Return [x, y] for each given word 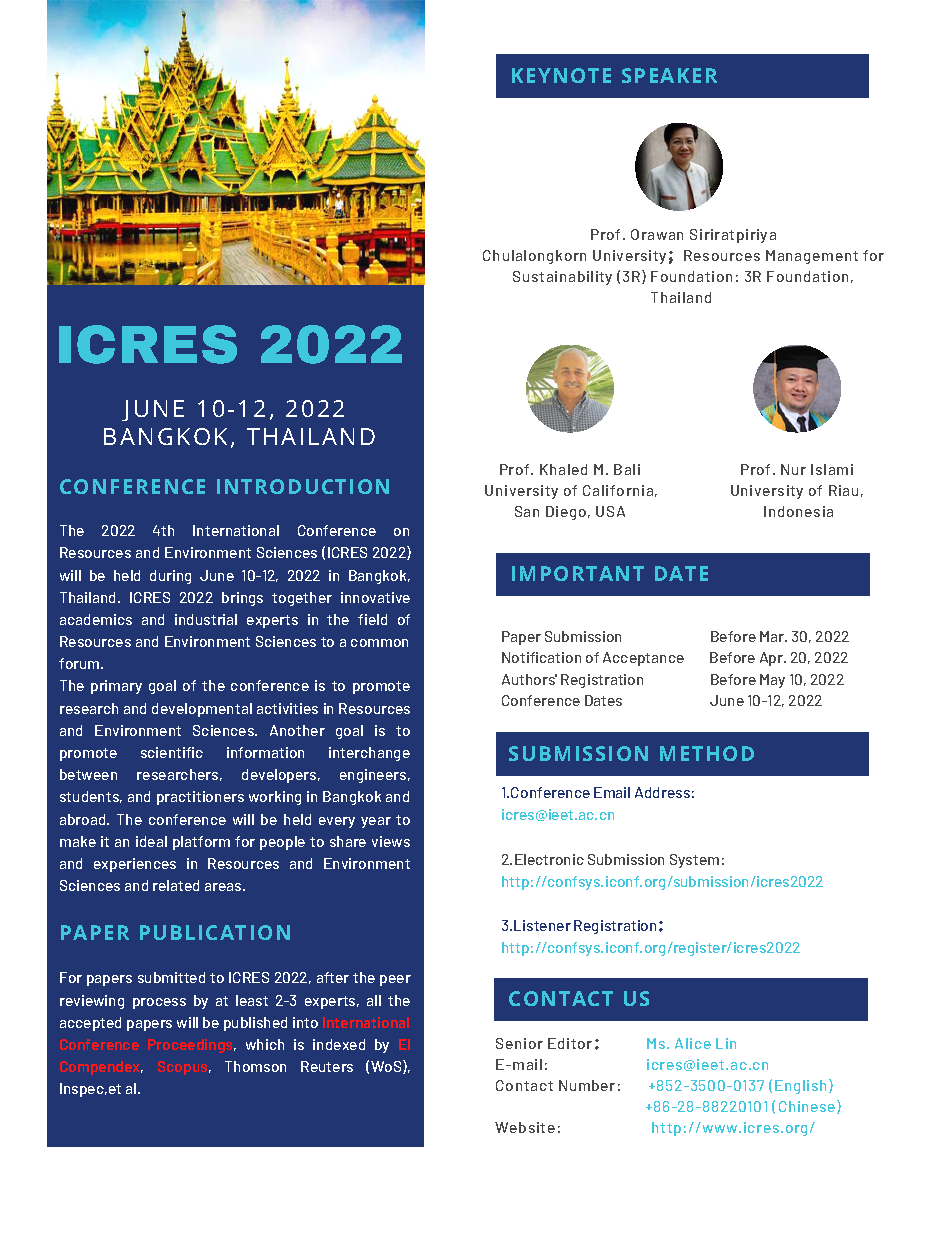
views [391, 841]
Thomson [255, 1066]
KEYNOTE [561, 75]
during [170, 577]
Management [812, 257]
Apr [772, 659]
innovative [375, 597]
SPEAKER [669, 75]
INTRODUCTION [303, 486]
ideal [151, 841]
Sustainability [562, 278]
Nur [793, 469]
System [694, 861]
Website [525, 1127]
